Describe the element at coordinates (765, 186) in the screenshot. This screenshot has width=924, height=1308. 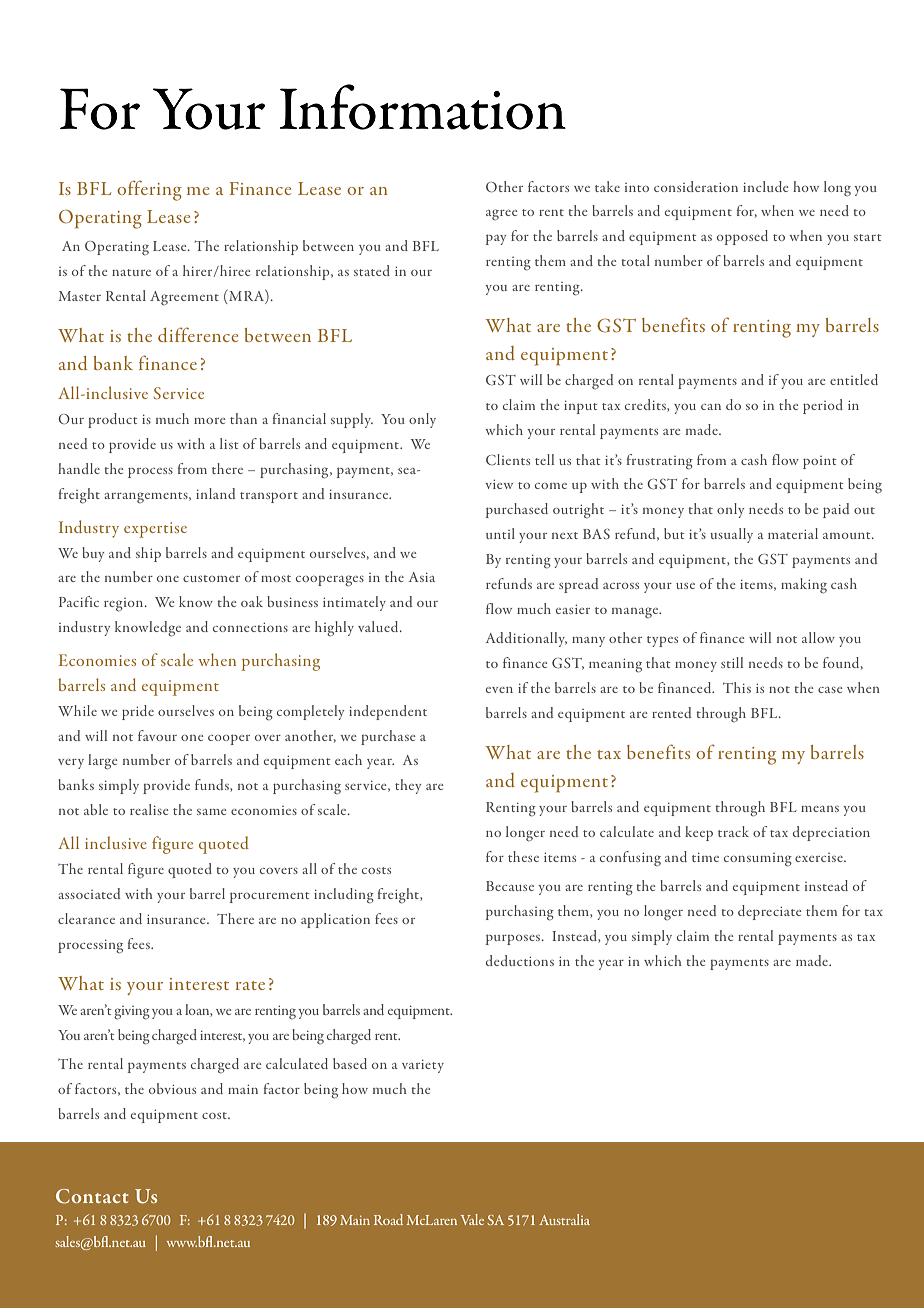
I see `include` at that location.
